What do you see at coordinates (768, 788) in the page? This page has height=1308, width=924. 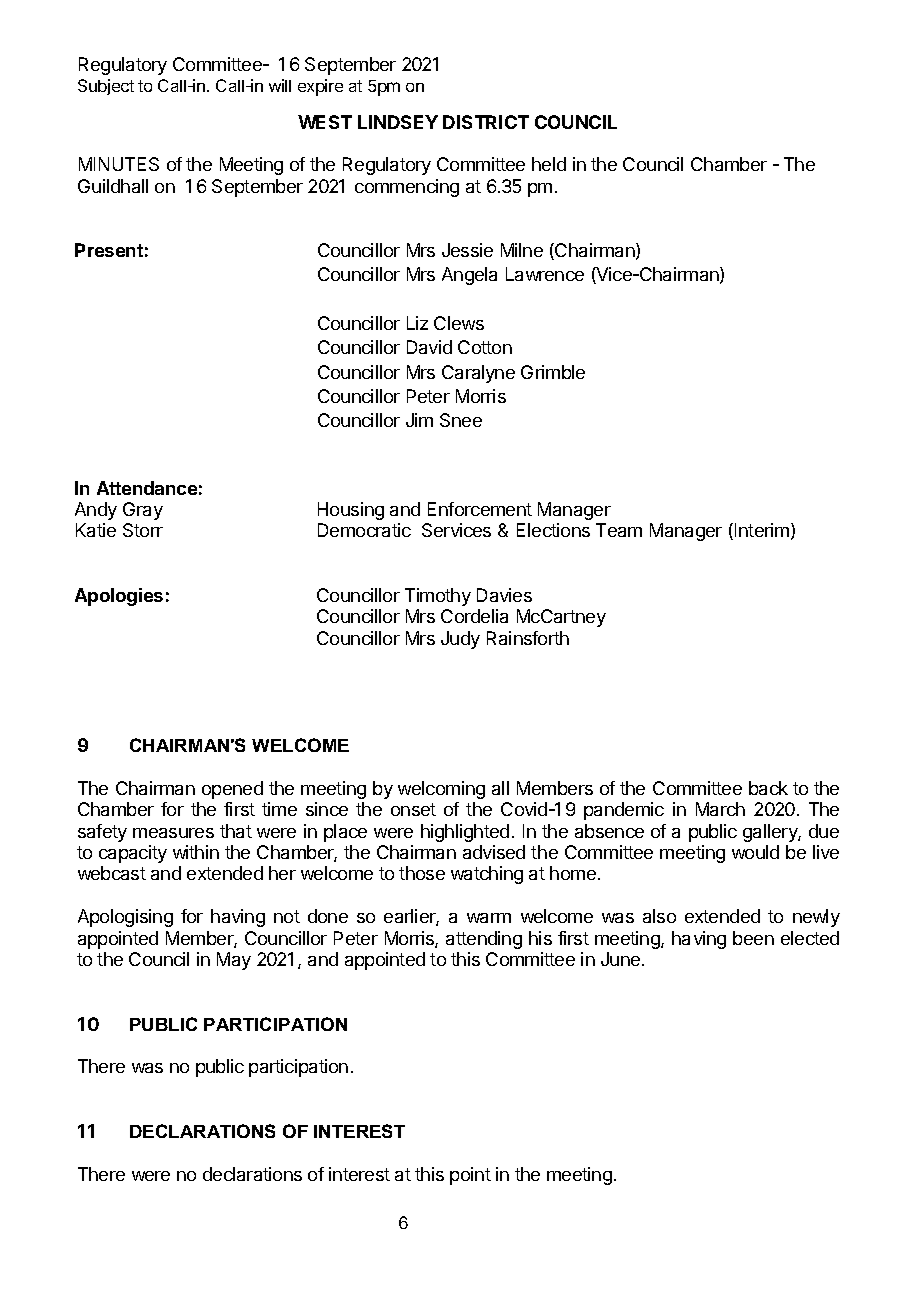 I see `back` at bounding box center [768, 788].
